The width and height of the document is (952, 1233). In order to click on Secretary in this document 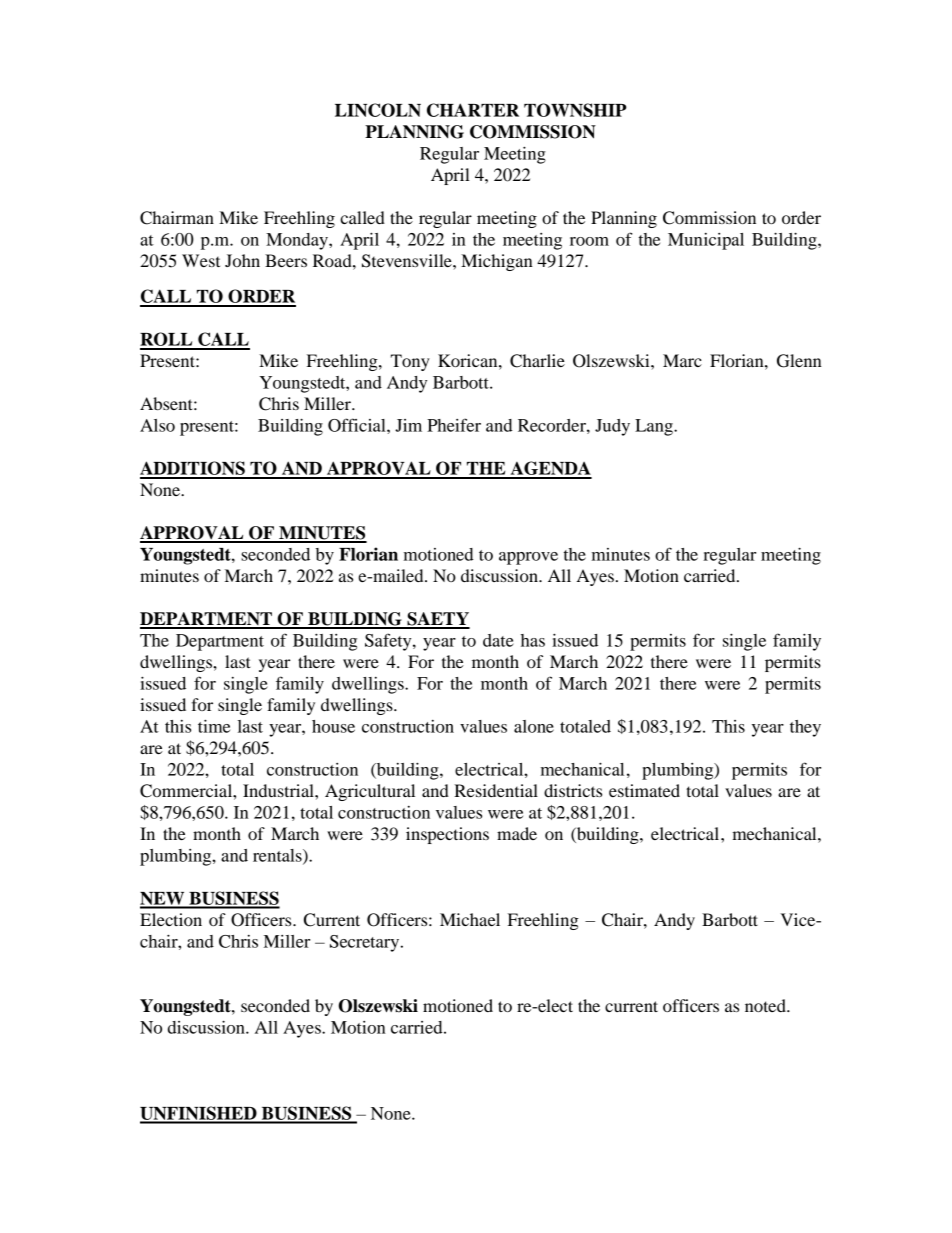, I will do `click(366, 943)`.
